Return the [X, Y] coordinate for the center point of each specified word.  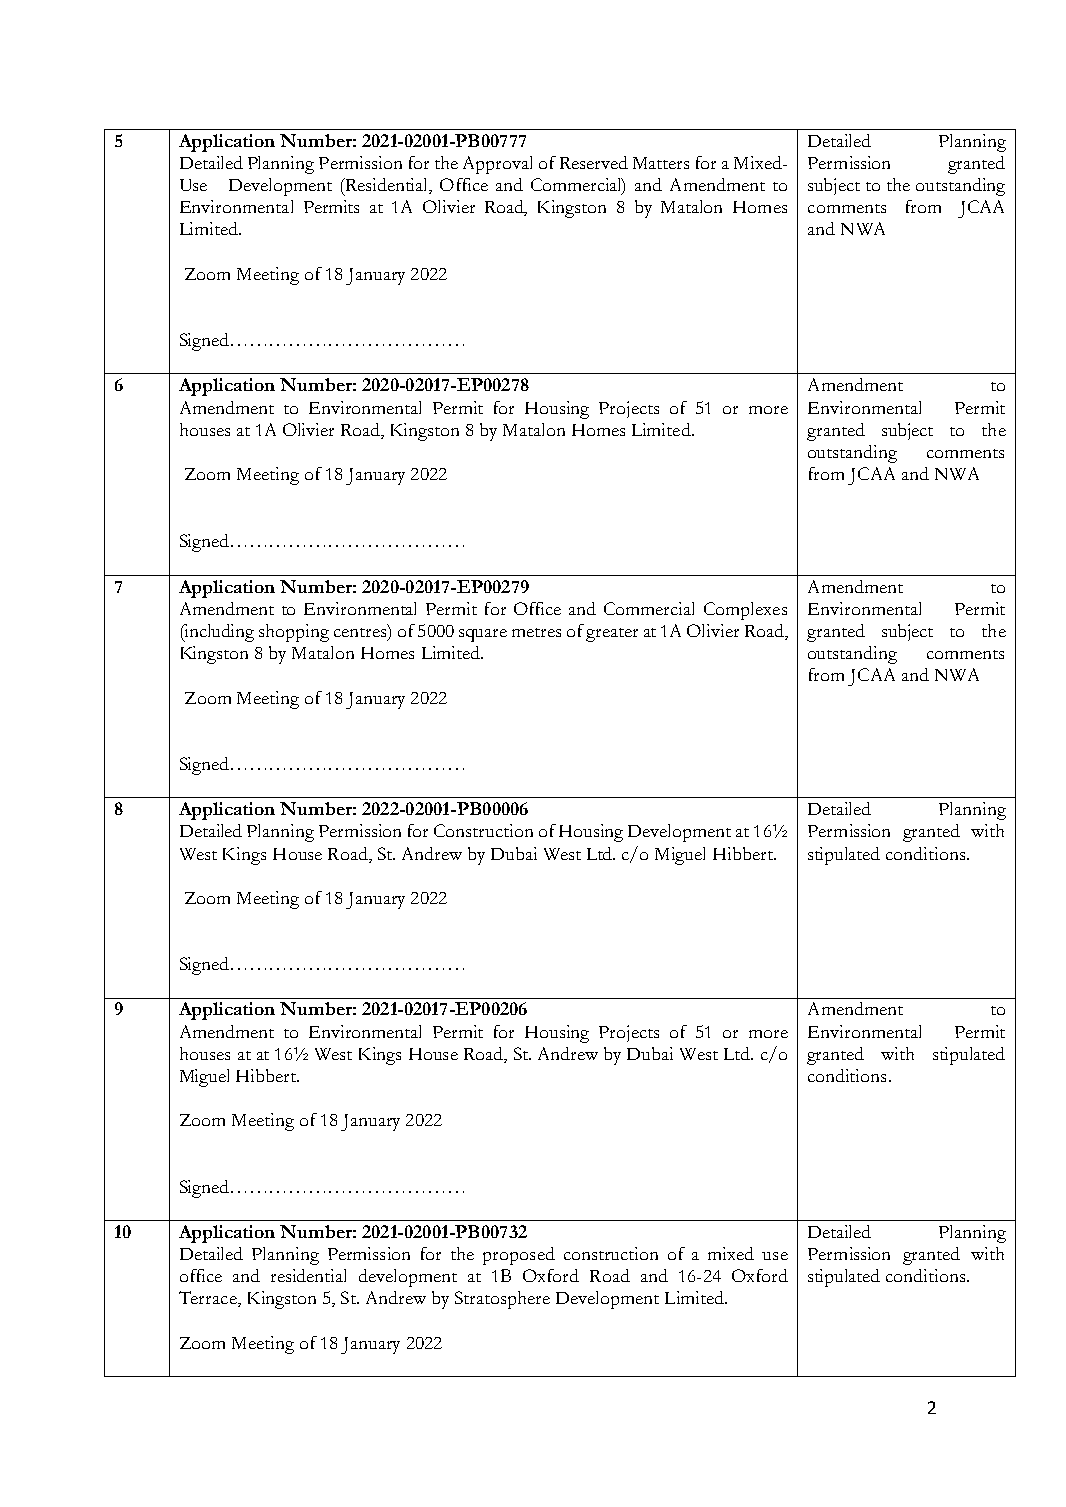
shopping [294, 633]
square [483, 635]
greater [612, 635]
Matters [661, 163]
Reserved [594, 162]
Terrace [209, 1299]
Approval [497, 165]
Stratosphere [502, 1300]
